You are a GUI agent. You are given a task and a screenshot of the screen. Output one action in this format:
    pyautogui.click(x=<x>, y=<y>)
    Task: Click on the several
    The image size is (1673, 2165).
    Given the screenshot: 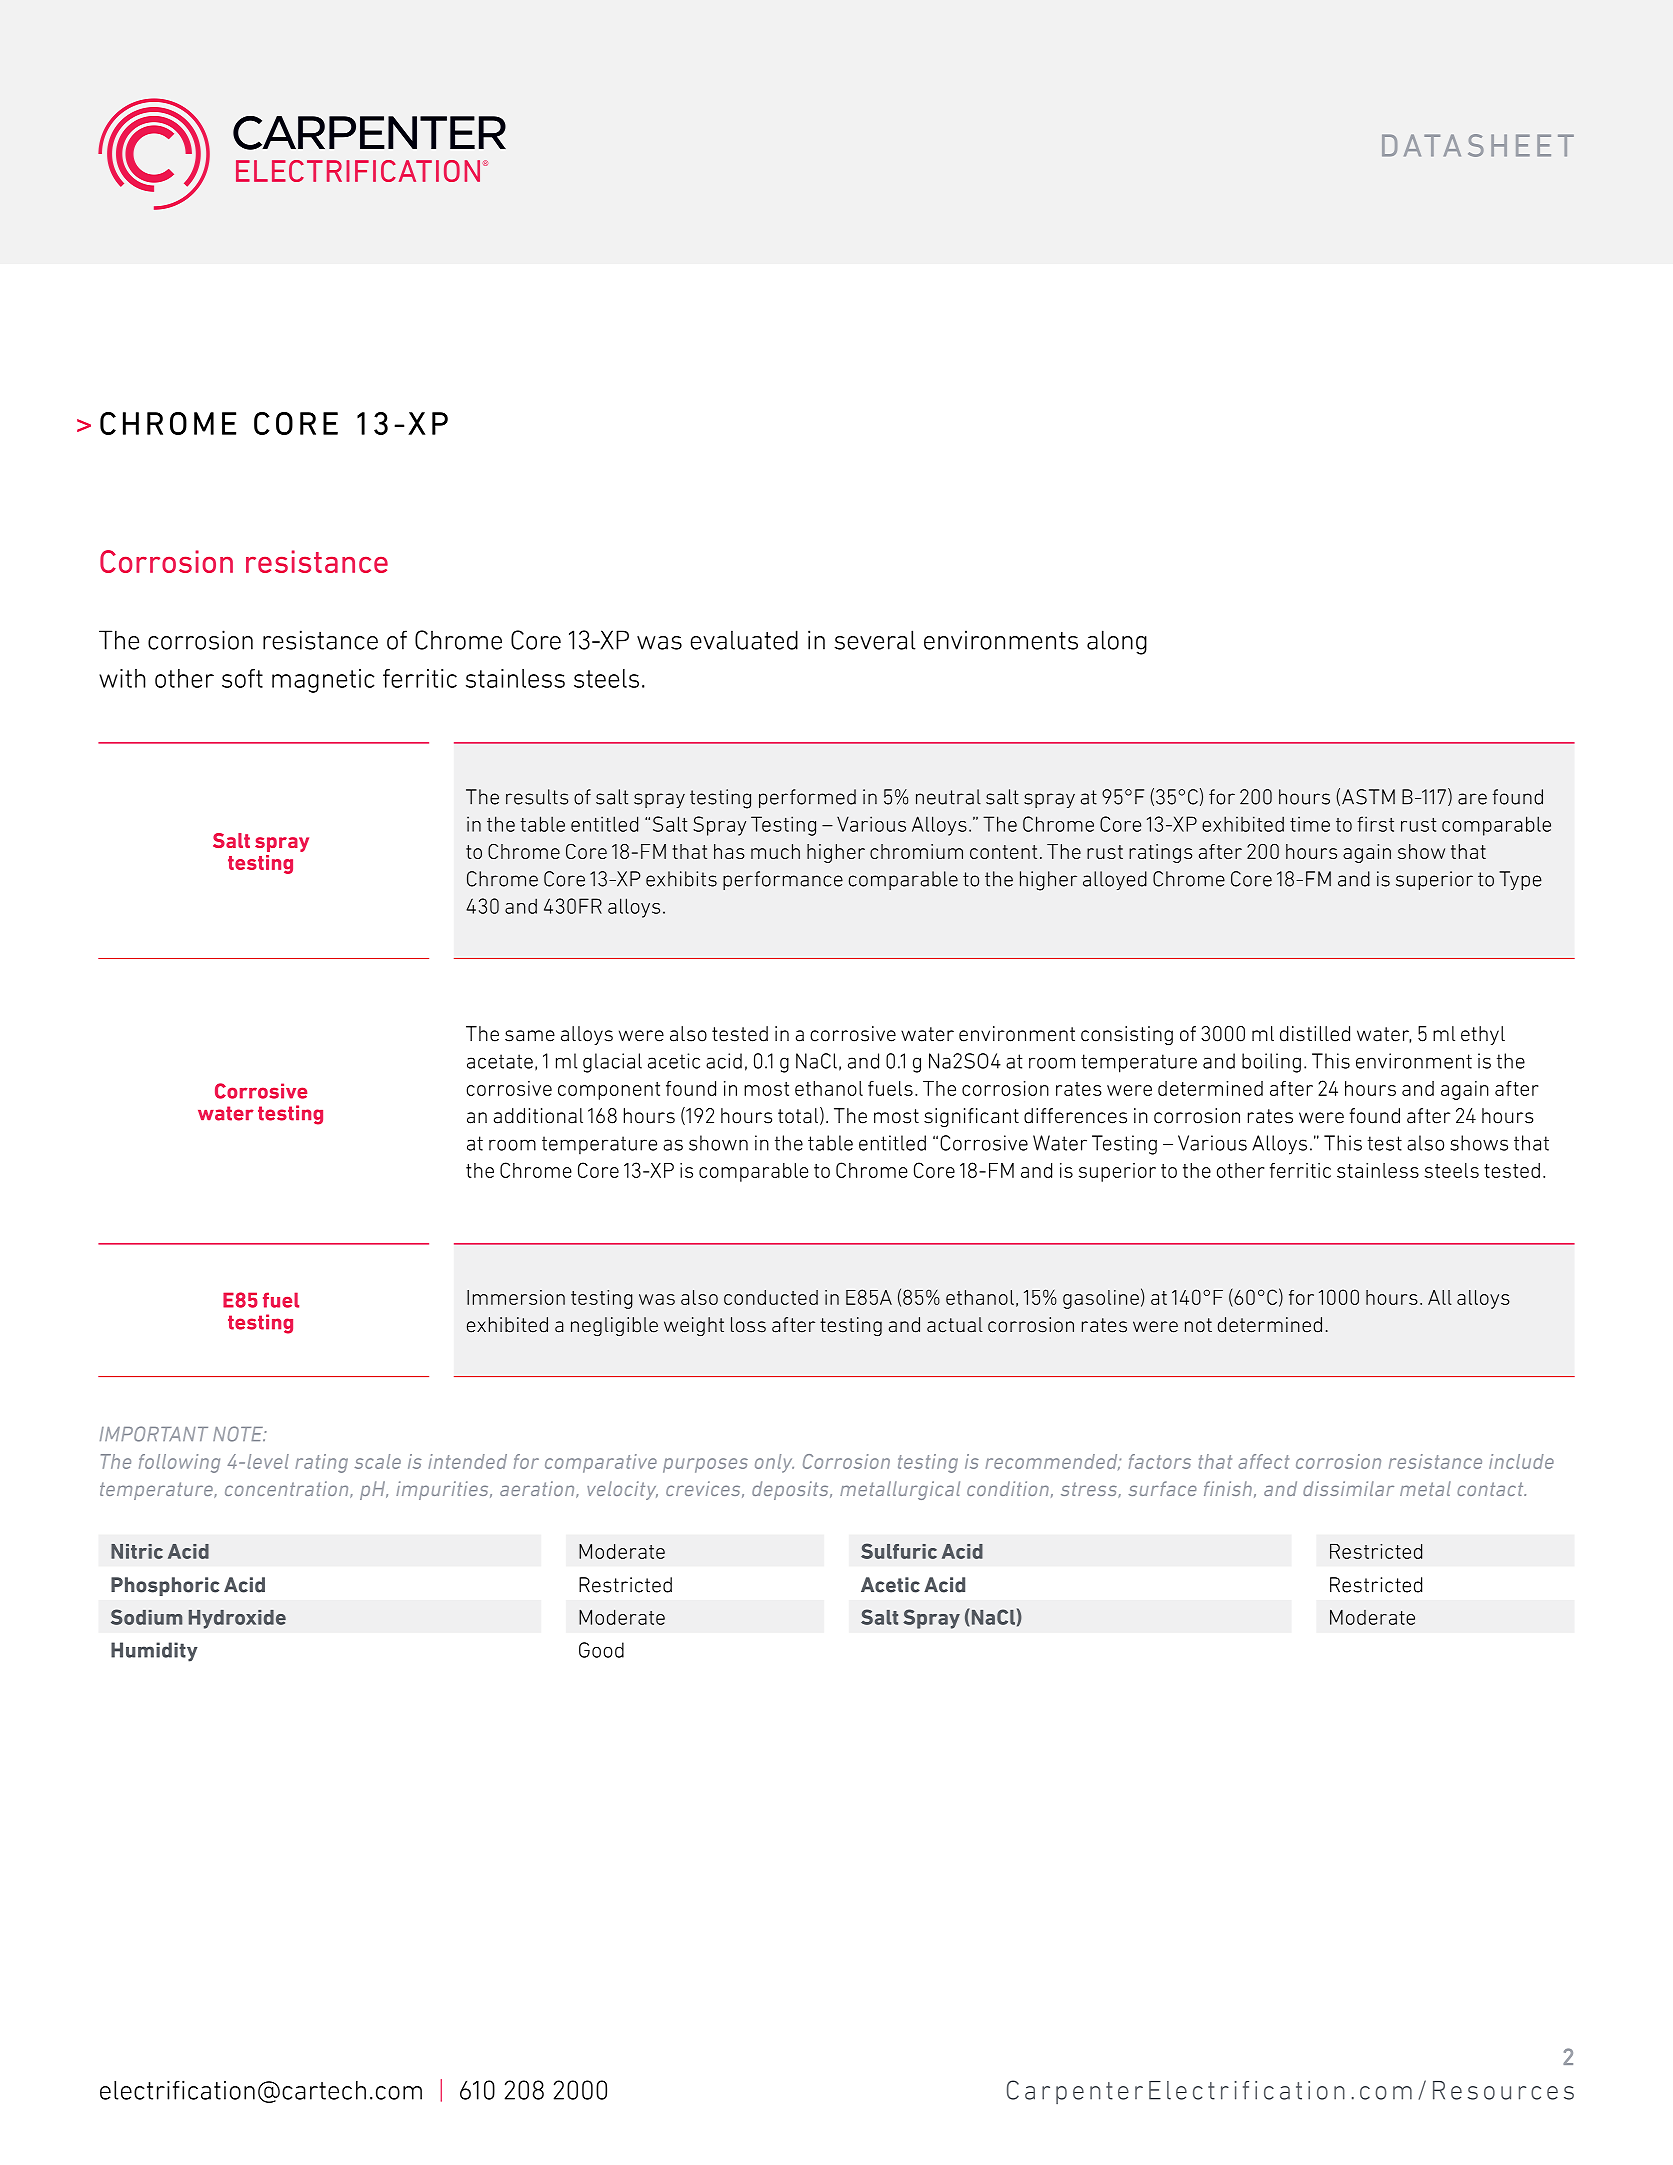 What is the action you would take?
    pyautogui.click(x=875, y=640)
